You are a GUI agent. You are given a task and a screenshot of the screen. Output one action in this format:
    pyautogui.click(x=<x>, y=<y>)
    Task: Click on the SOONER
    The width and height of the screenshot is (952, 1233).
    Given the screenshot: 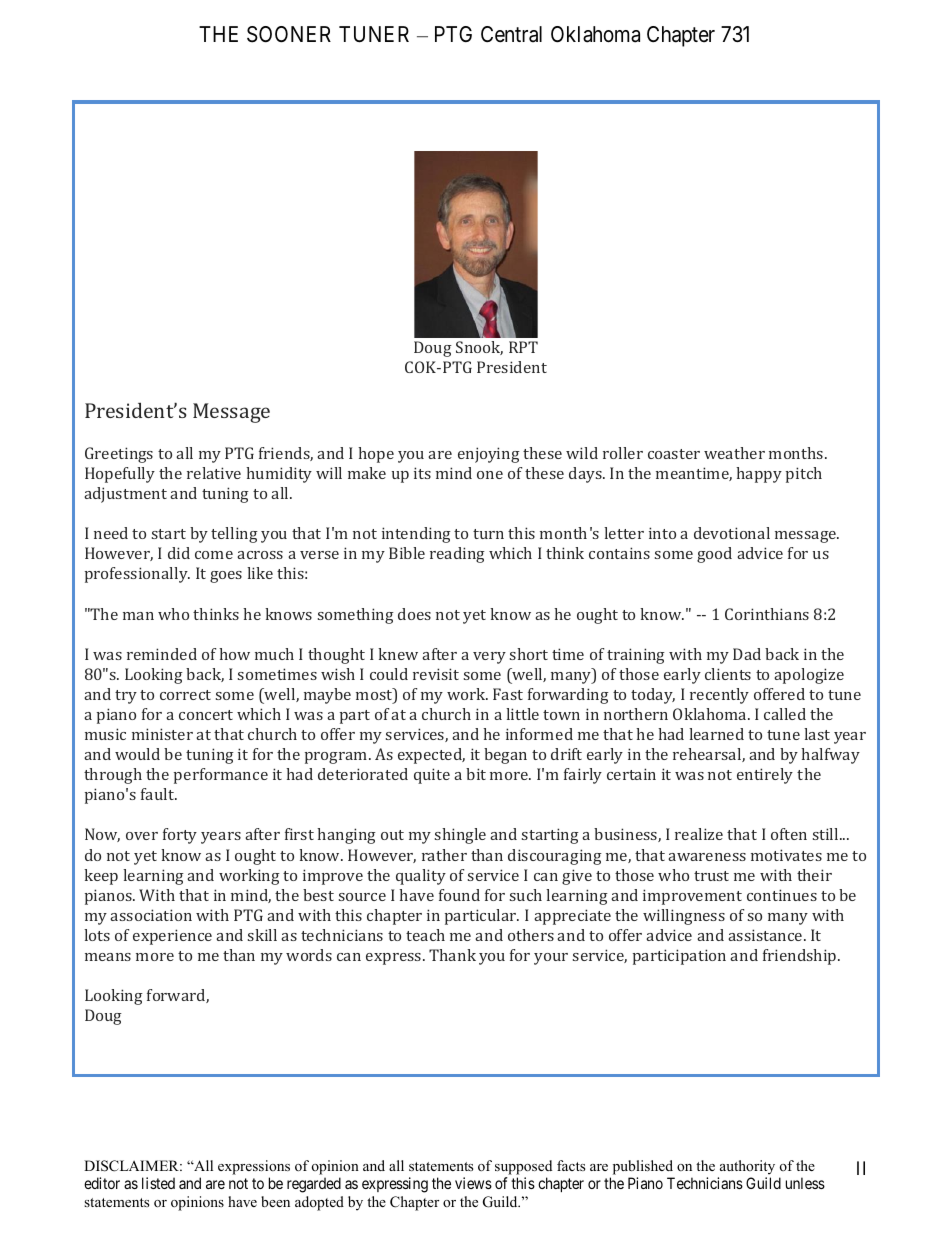 What is the action you would take?
    pyautogui.click(x=289, y=34)
